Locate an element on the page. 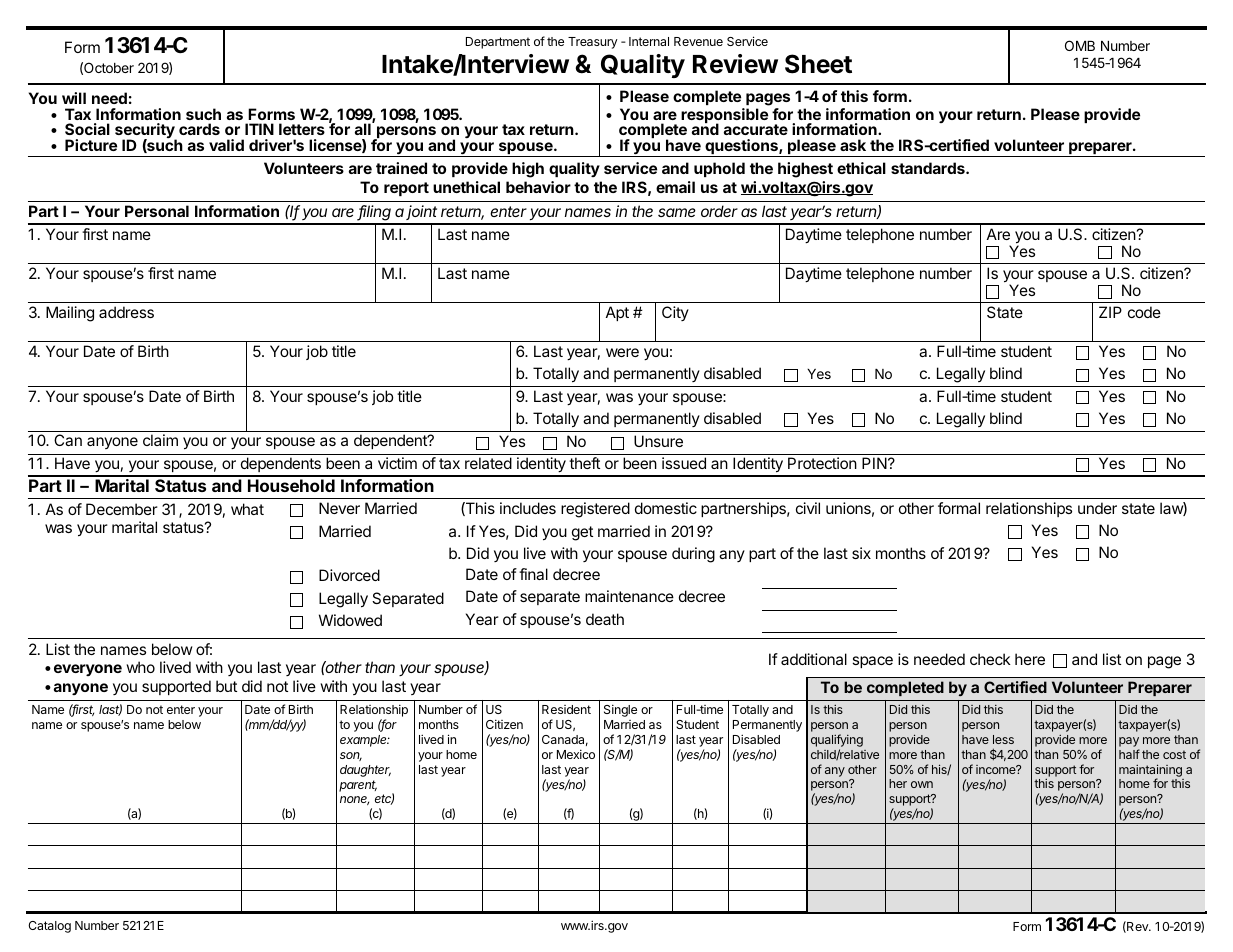 The width and height of the document is (1233, 952). December is located at coordinates (122, 509).
